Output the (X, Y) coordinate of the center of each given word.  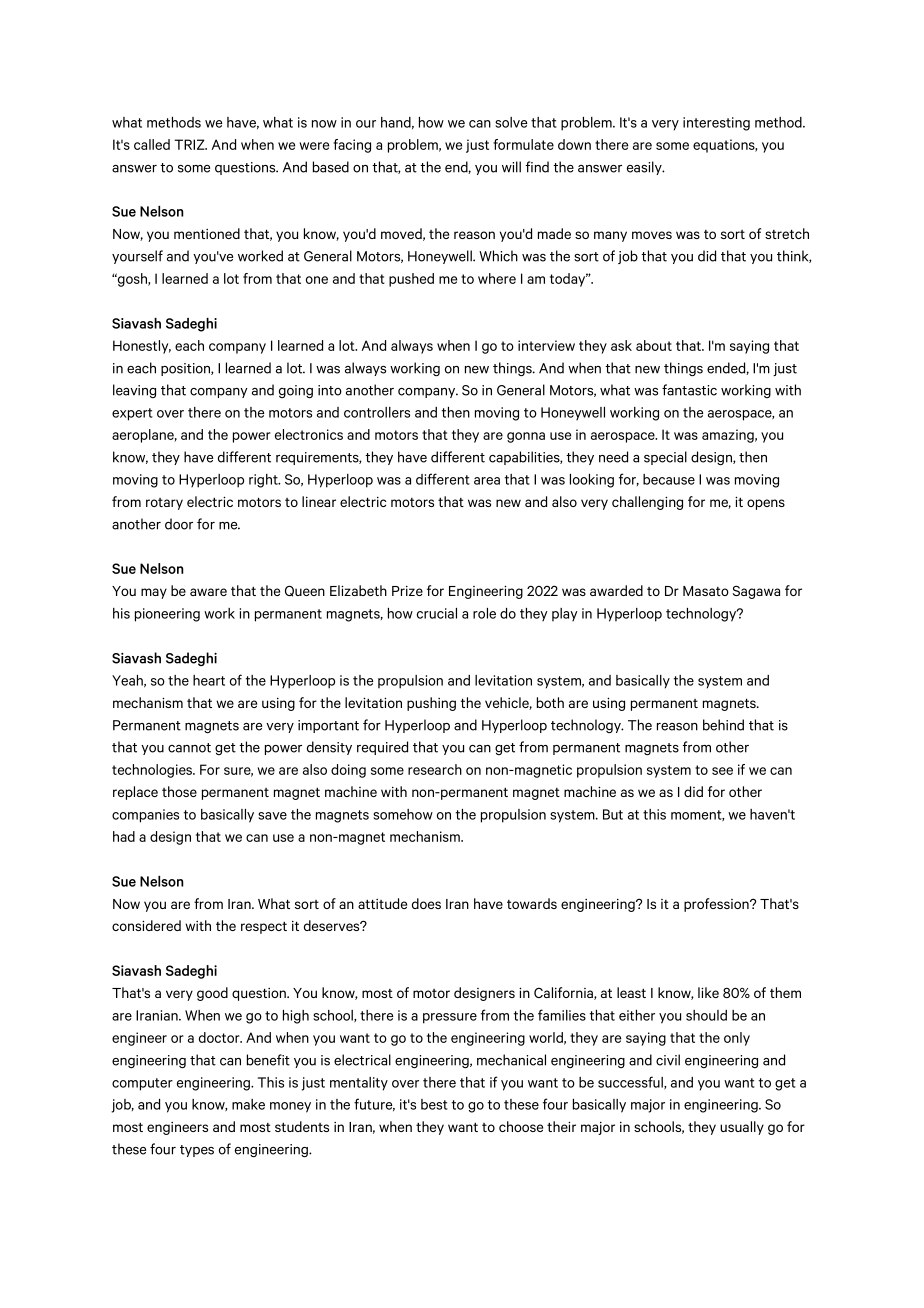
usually (742, 1128)
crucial (437, 613)
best (434, 1104)
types (197, 1151)
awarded (616, 590)
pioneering (167, 615)
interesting (716, 124)
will (511, 167)
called (152, 144)
